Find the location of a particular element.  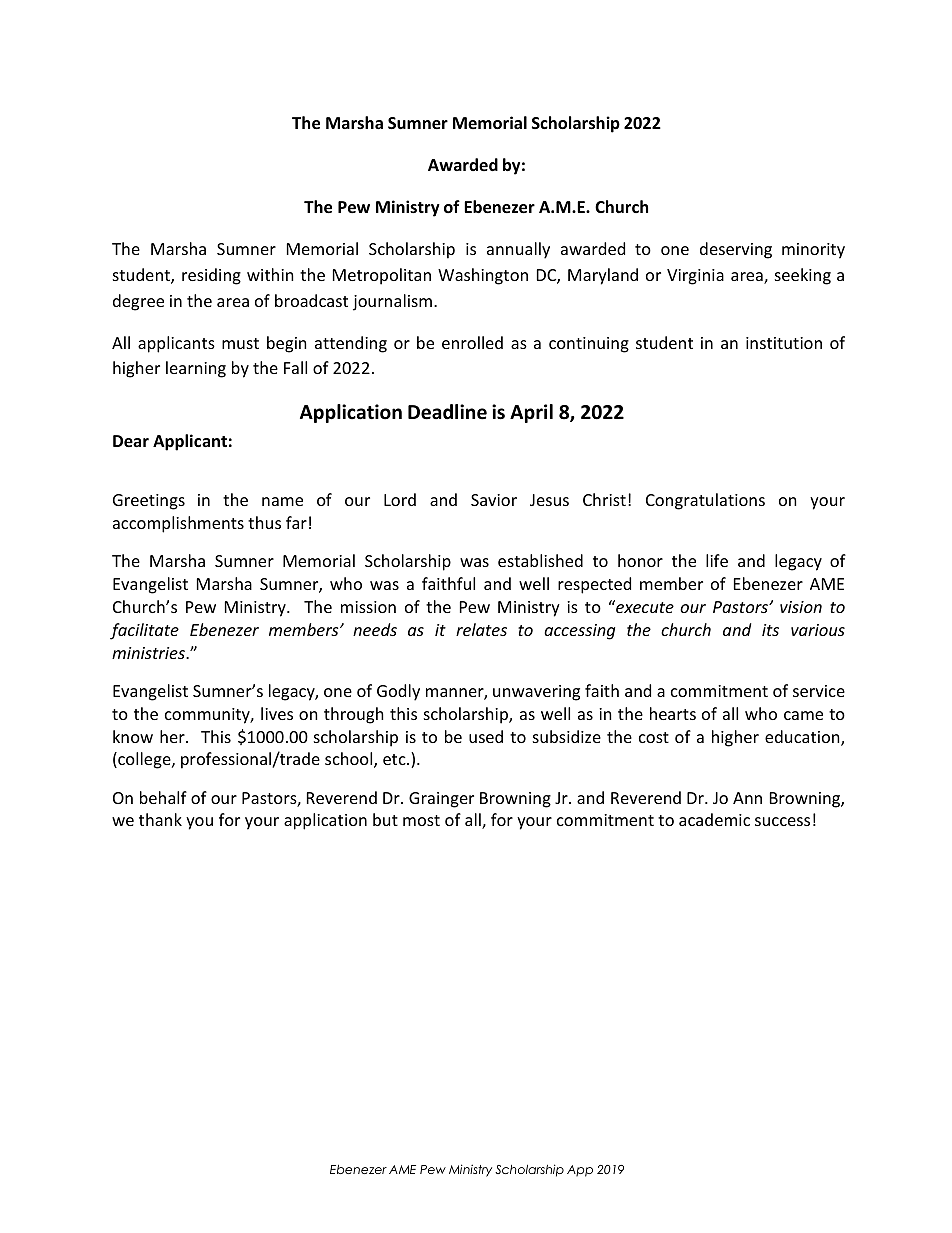

established is located at coordinates (540, 560).
